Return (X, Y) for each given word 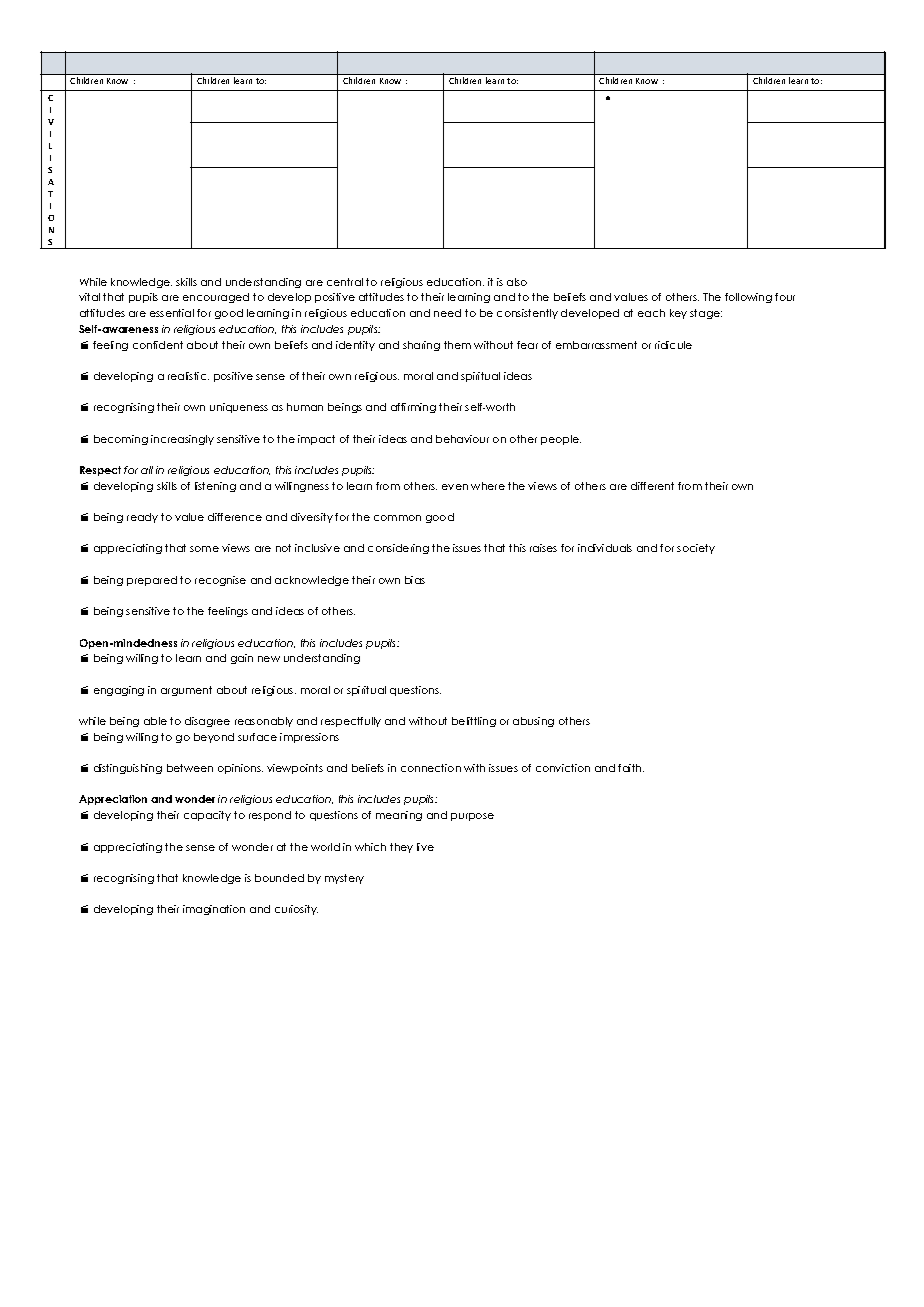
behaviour (462, 439)
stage (706, 314)
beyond (214, 738)
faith (631, 768)
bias (415, 580)
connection (431, 768)
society (696, 549)
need (447, 313)
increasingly (182, 440)
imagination (214, 910)
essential (172, 313)
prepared (152, 581)
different (652, 486)
